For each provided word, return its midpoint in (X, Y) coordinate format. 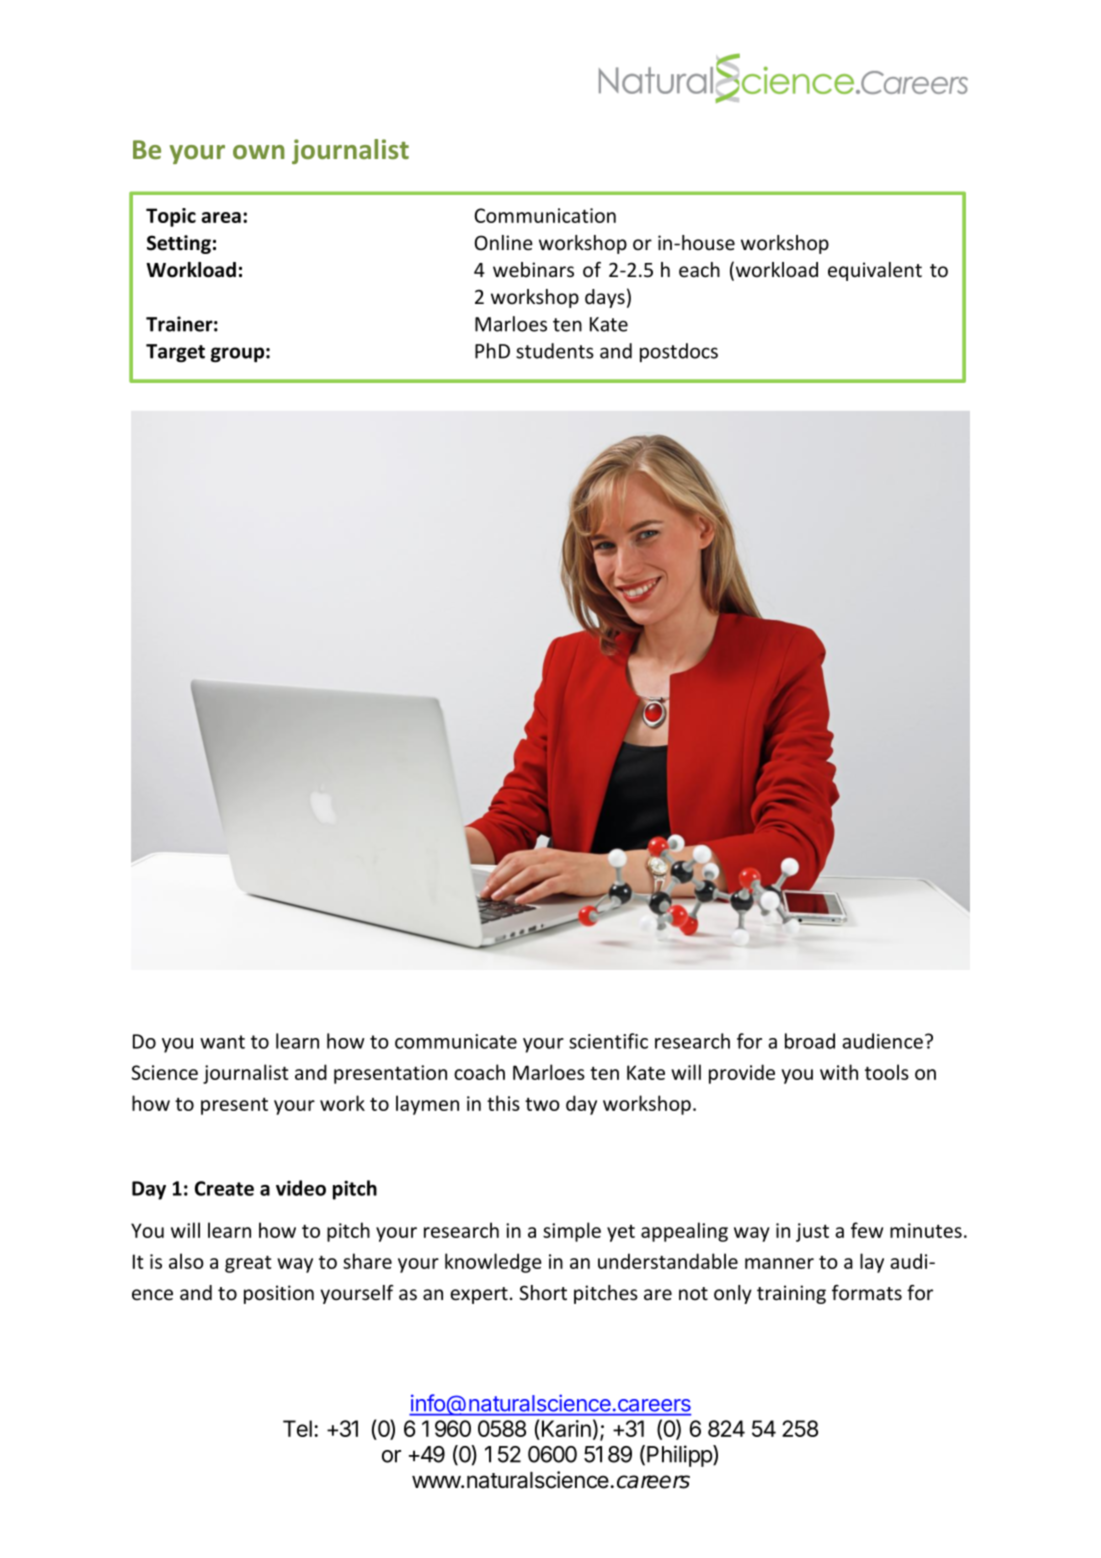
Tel (297, 1428)
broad (810, 1041)
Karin (565, 1430)
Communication (545, 215)
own (259, 152)
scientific (608, 1041)
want (222, 1042)
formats (867, 1293)
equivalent (875, 271)
